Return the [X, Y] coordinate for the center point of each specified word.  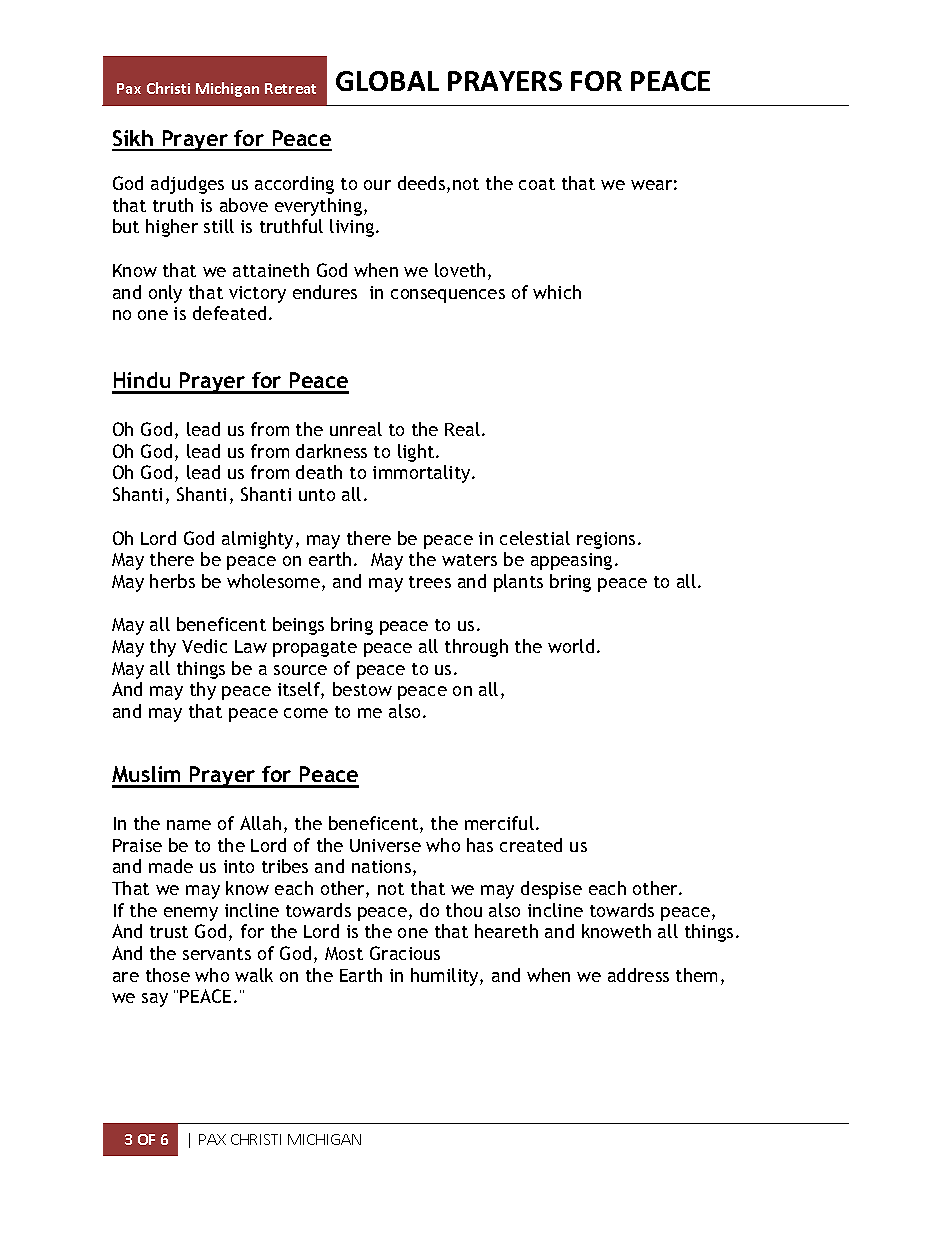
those [168, 975]
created [531, 845]
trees [430, 582]
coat [537, 184]
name [189, 825]
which [557, 292]
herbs [172, 581]
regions [606, 540]
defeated [229, 313]
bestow [362, 689]
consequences [448, 296]
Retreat [290, 88]
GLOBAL [387, 81]
